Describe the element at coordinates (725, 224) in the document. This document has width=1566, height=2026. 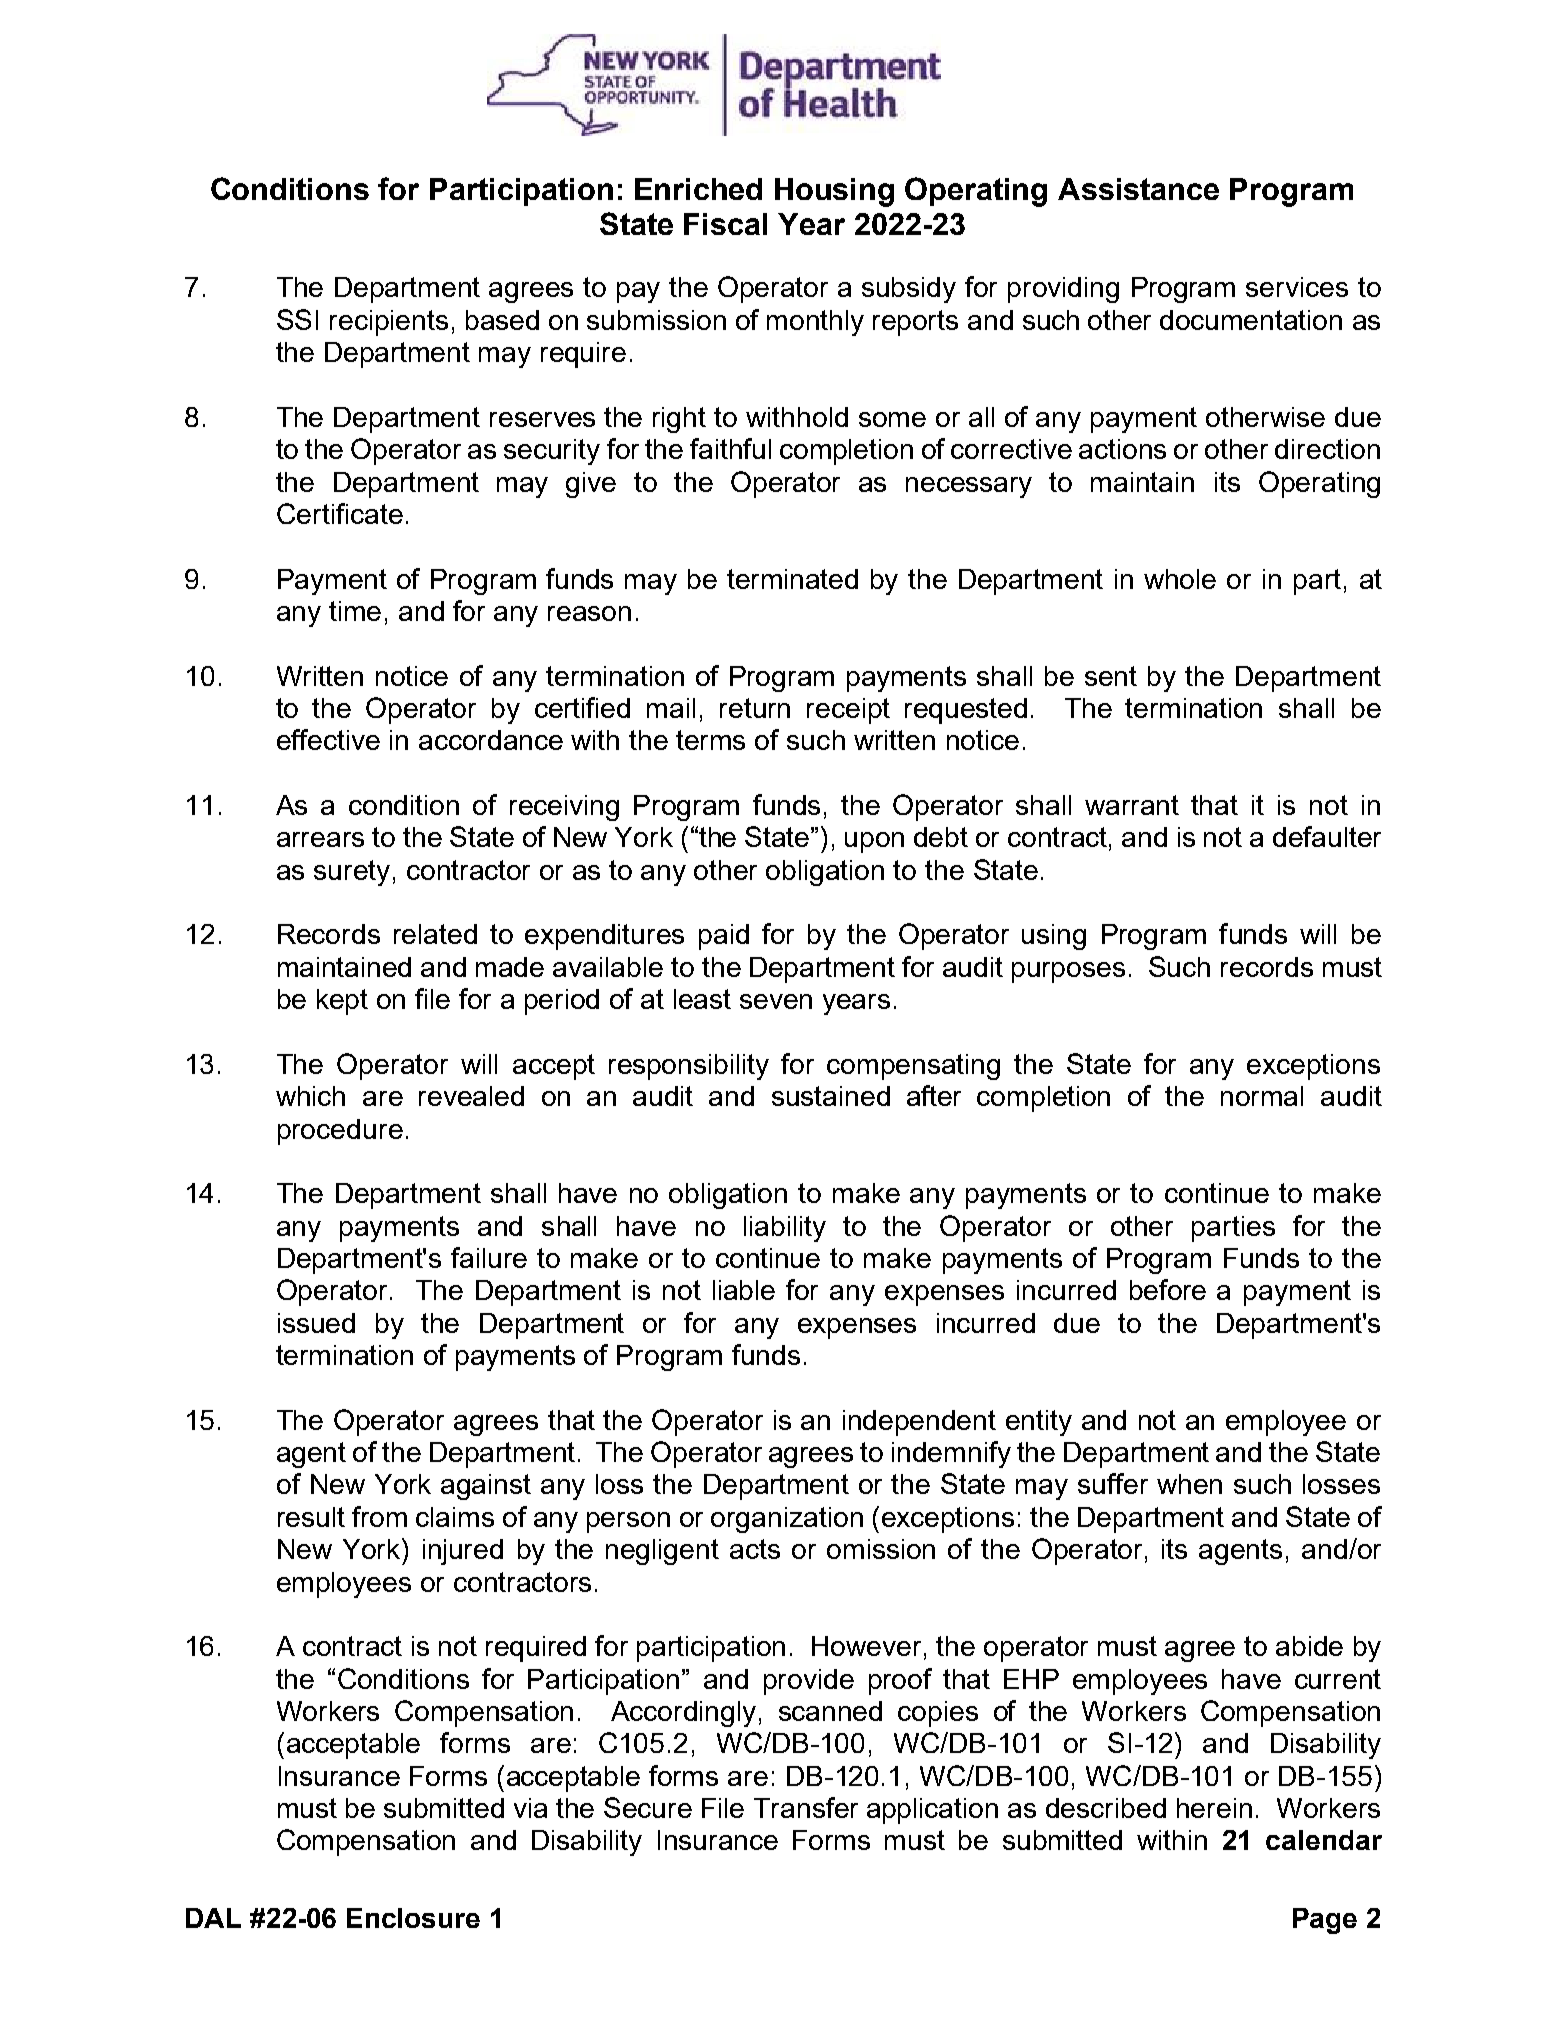
I see `Fiscal` at that location.
